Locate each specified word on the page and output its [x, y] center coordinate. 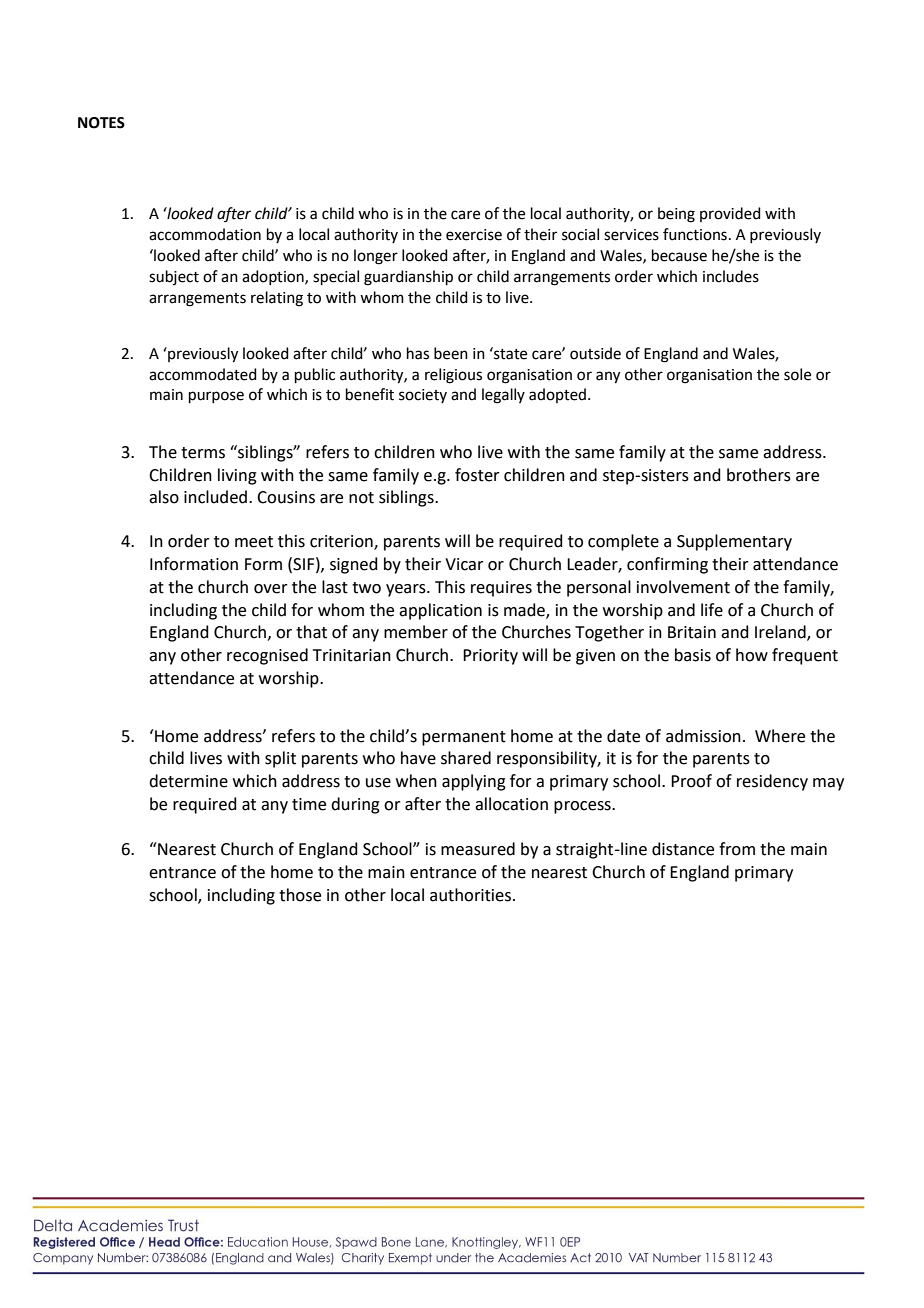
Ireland [781, 633]
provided [730, 214]
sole [797, 374]
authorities [472, 895]
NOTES [101, 123]
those [300, 895]
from [737, 849]
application [440, 611]
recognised [267, 656]
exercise [474, 235]
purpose [216, 397]
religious [453, 376]
